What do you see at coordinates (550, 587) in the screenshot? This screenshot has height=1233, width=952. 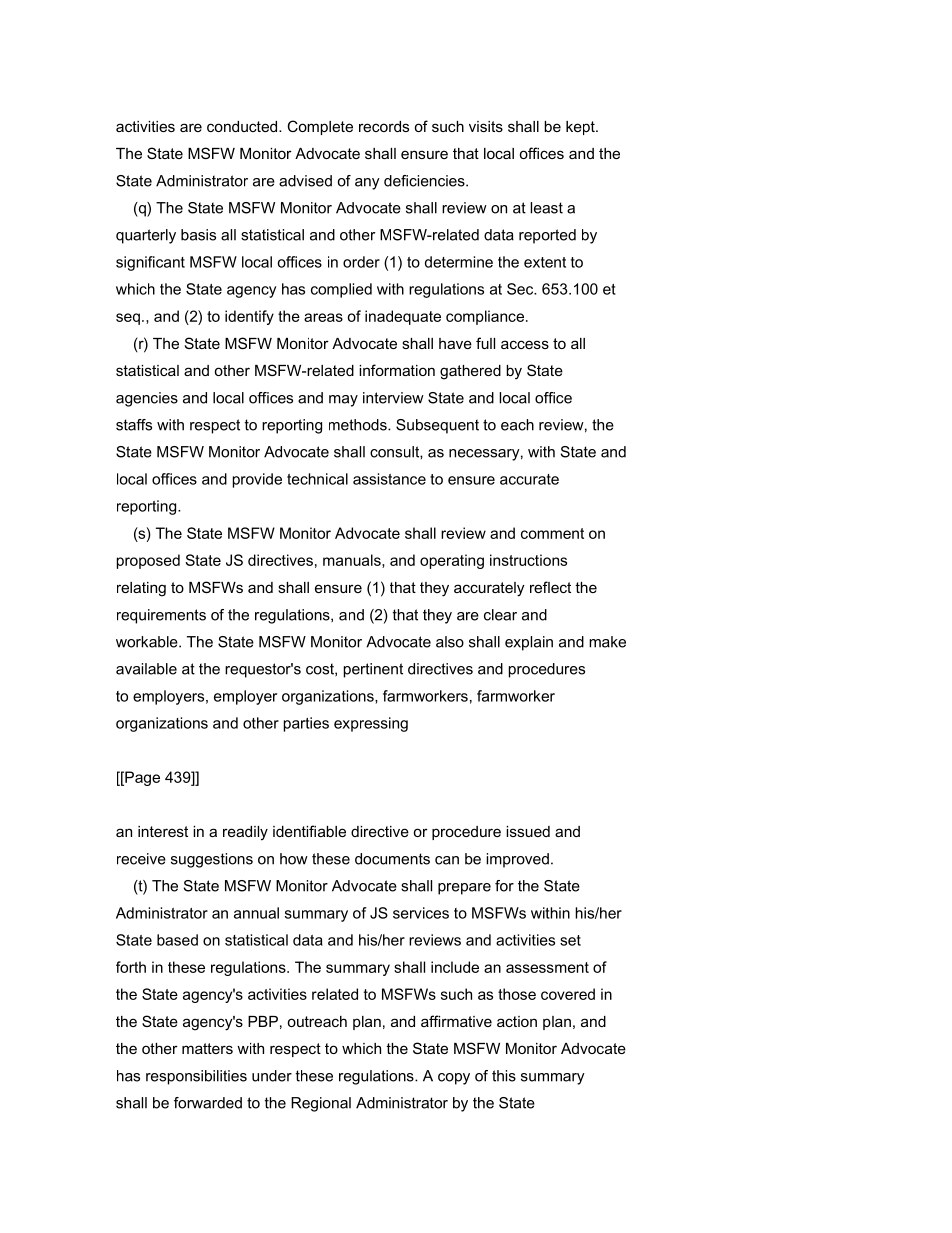 I see `reflect` at bounding box center [550, 587].
